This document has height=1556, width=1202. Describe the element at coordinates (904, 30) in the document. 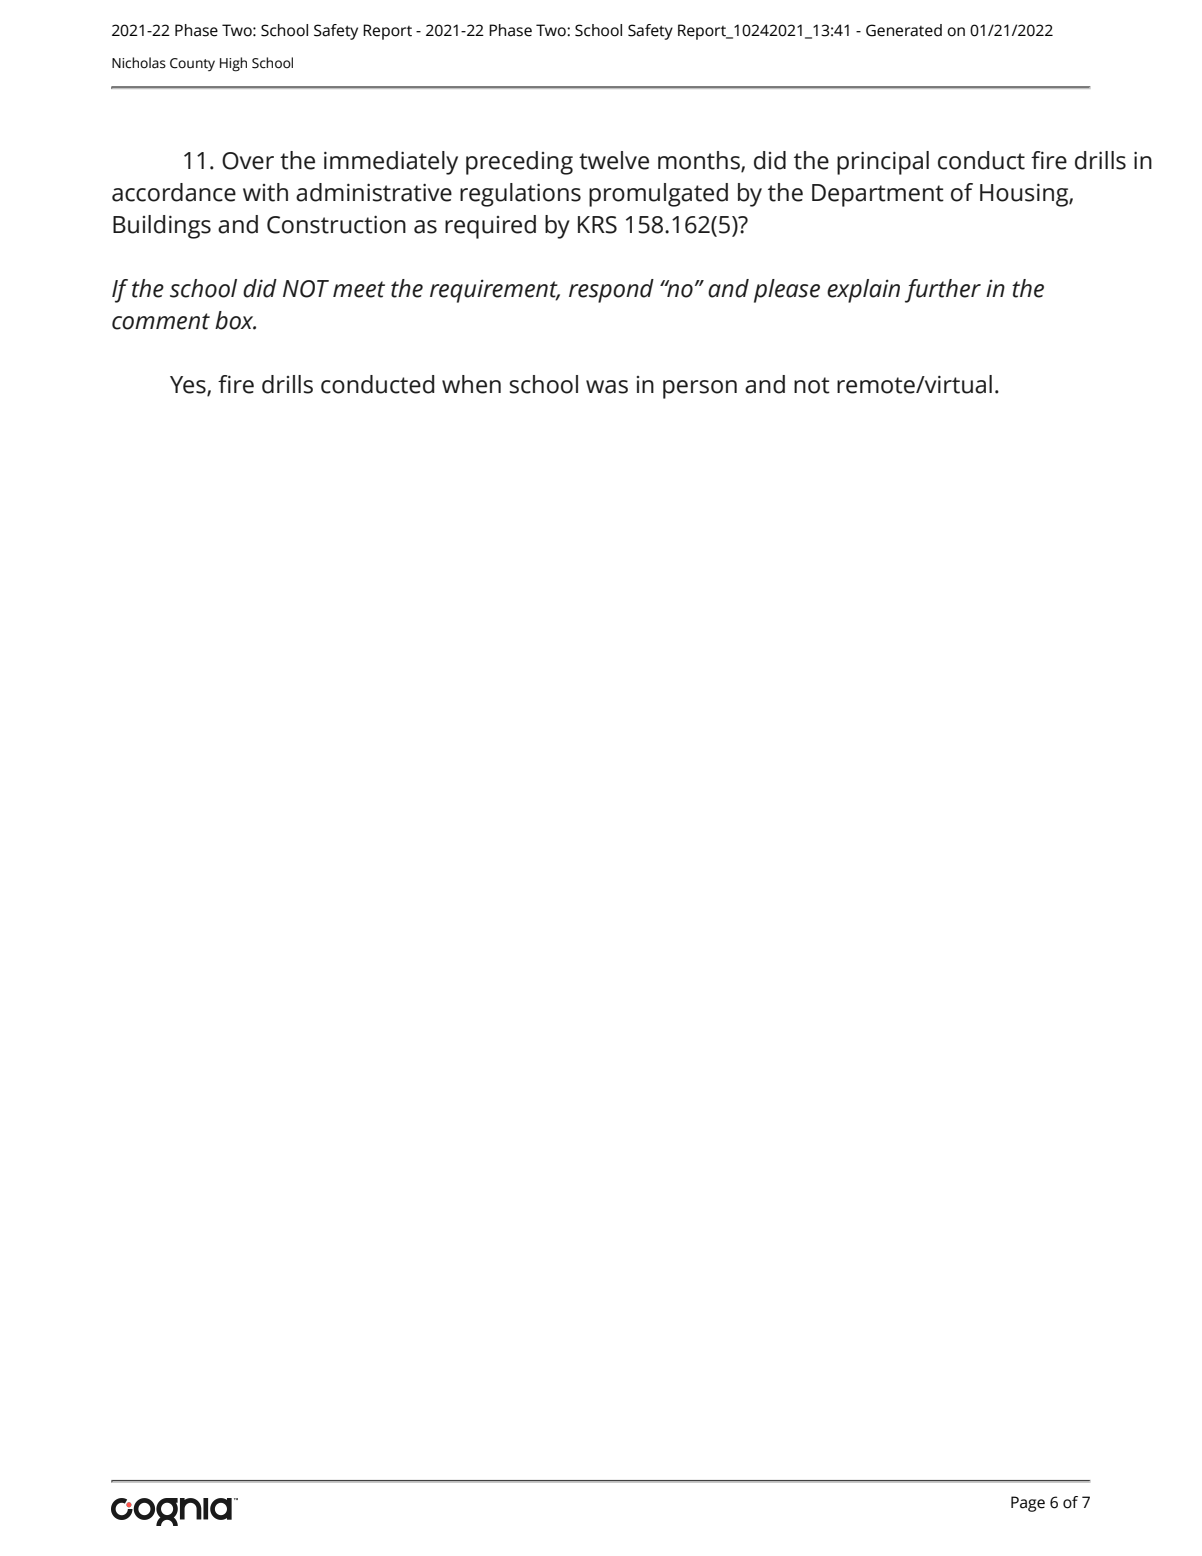

I see `Generated` at that location.
